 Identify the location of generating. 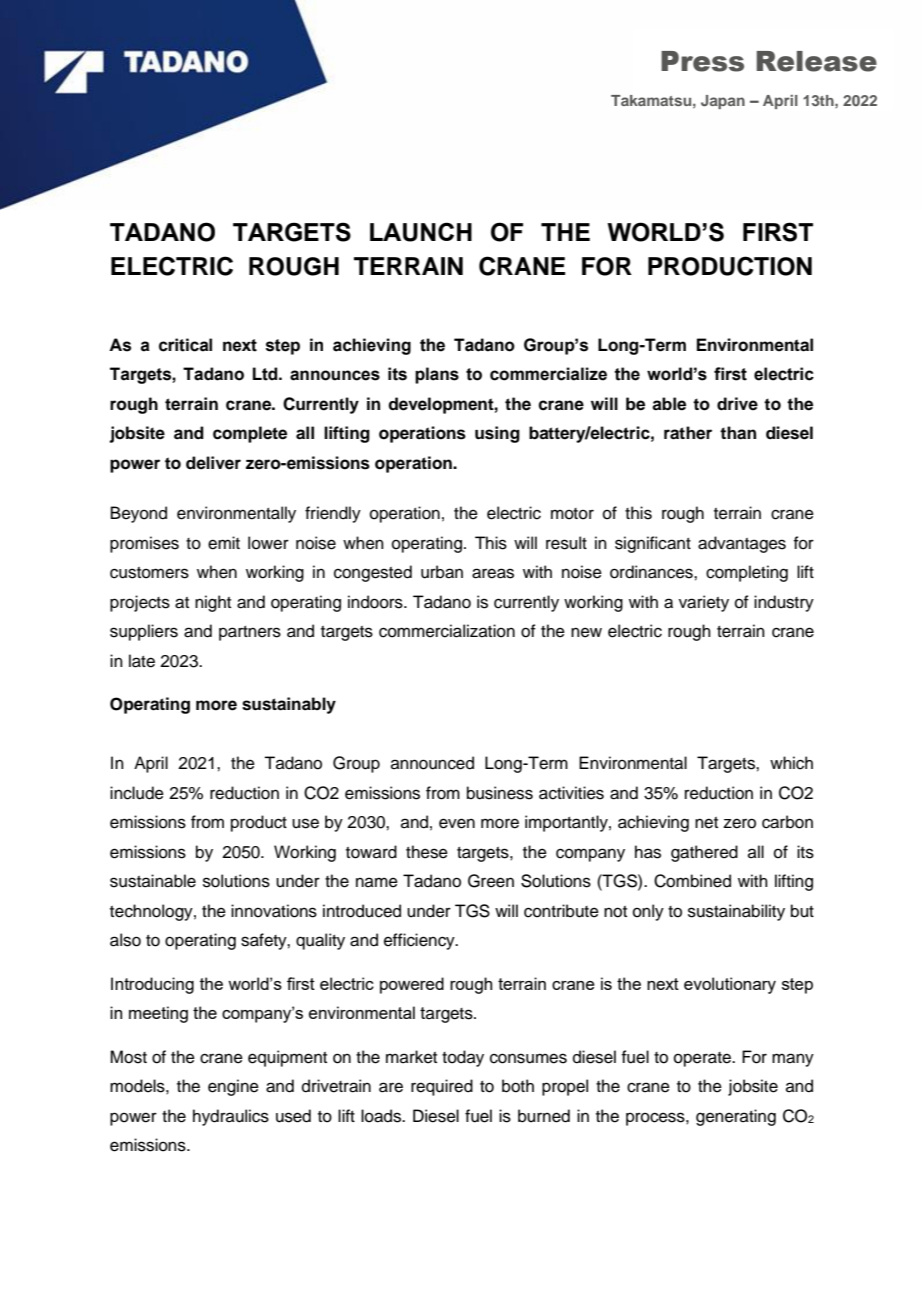
(736, 1117).
